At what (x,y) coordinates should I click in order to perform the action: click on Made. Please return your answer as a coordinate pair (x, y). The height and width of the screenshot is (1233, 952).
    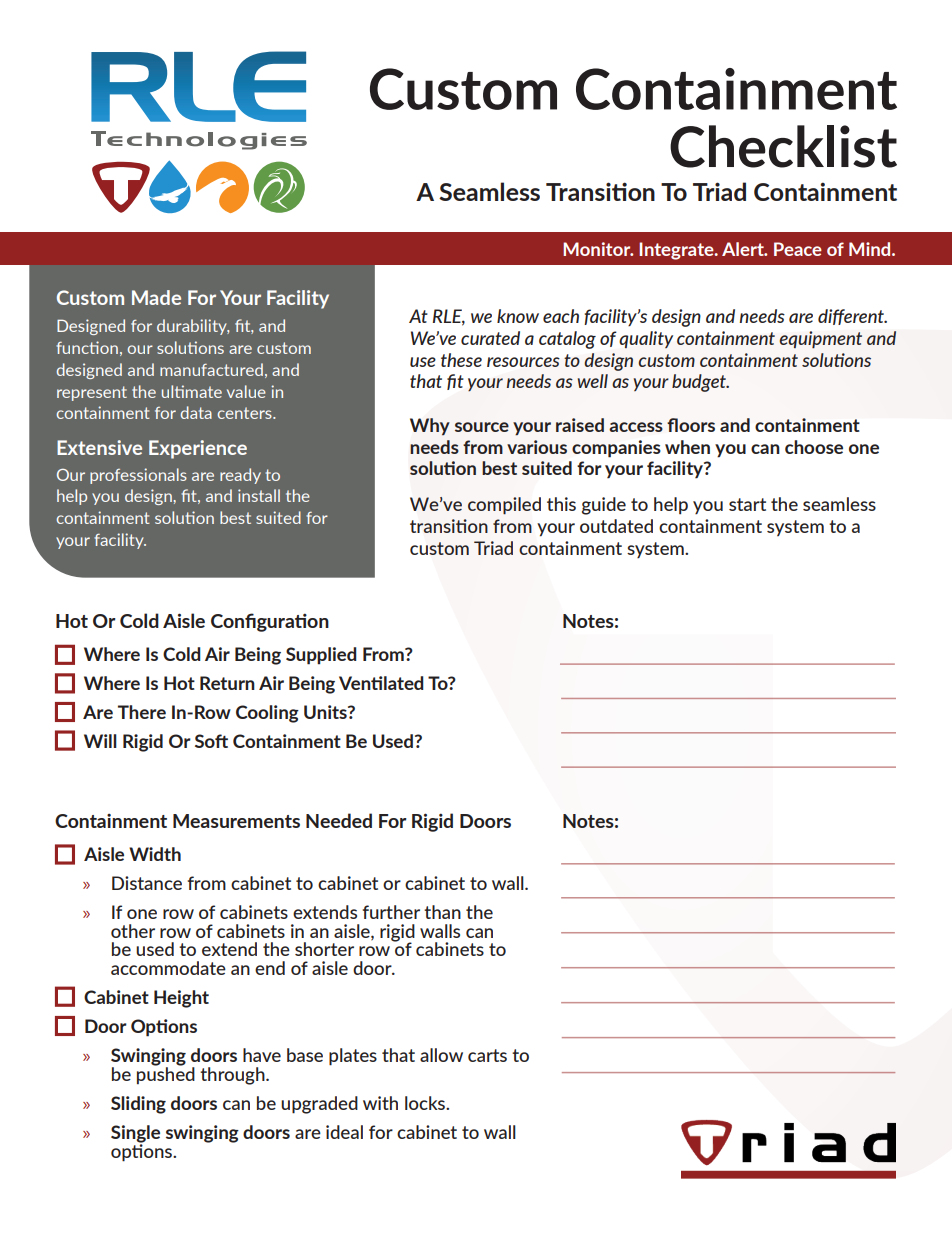
    Looking at the image, I should click on (156, 297).
